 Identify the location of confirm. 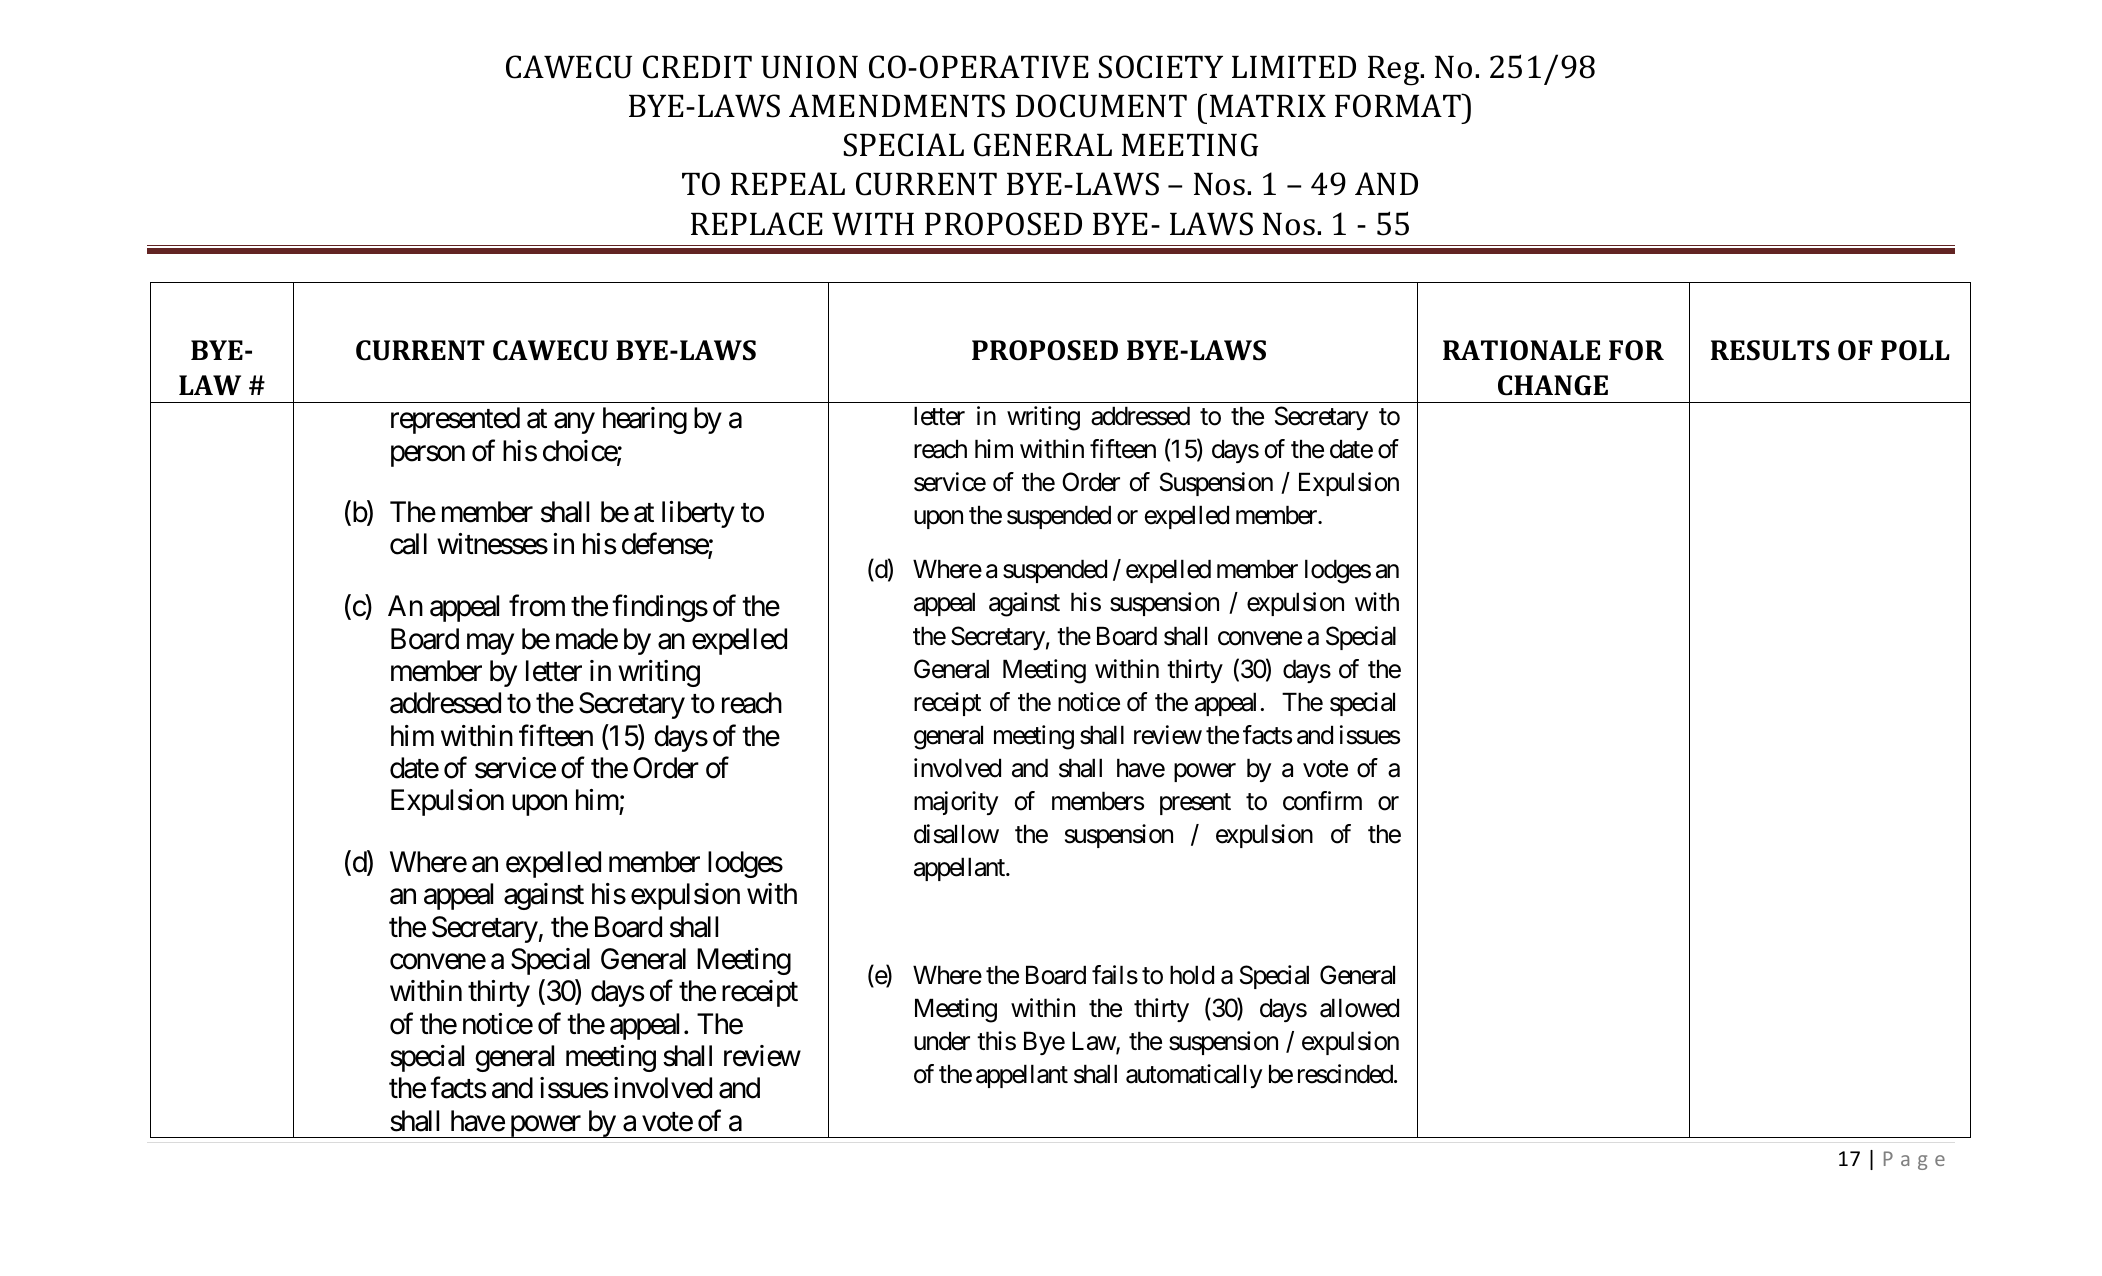
(1322, 801).
